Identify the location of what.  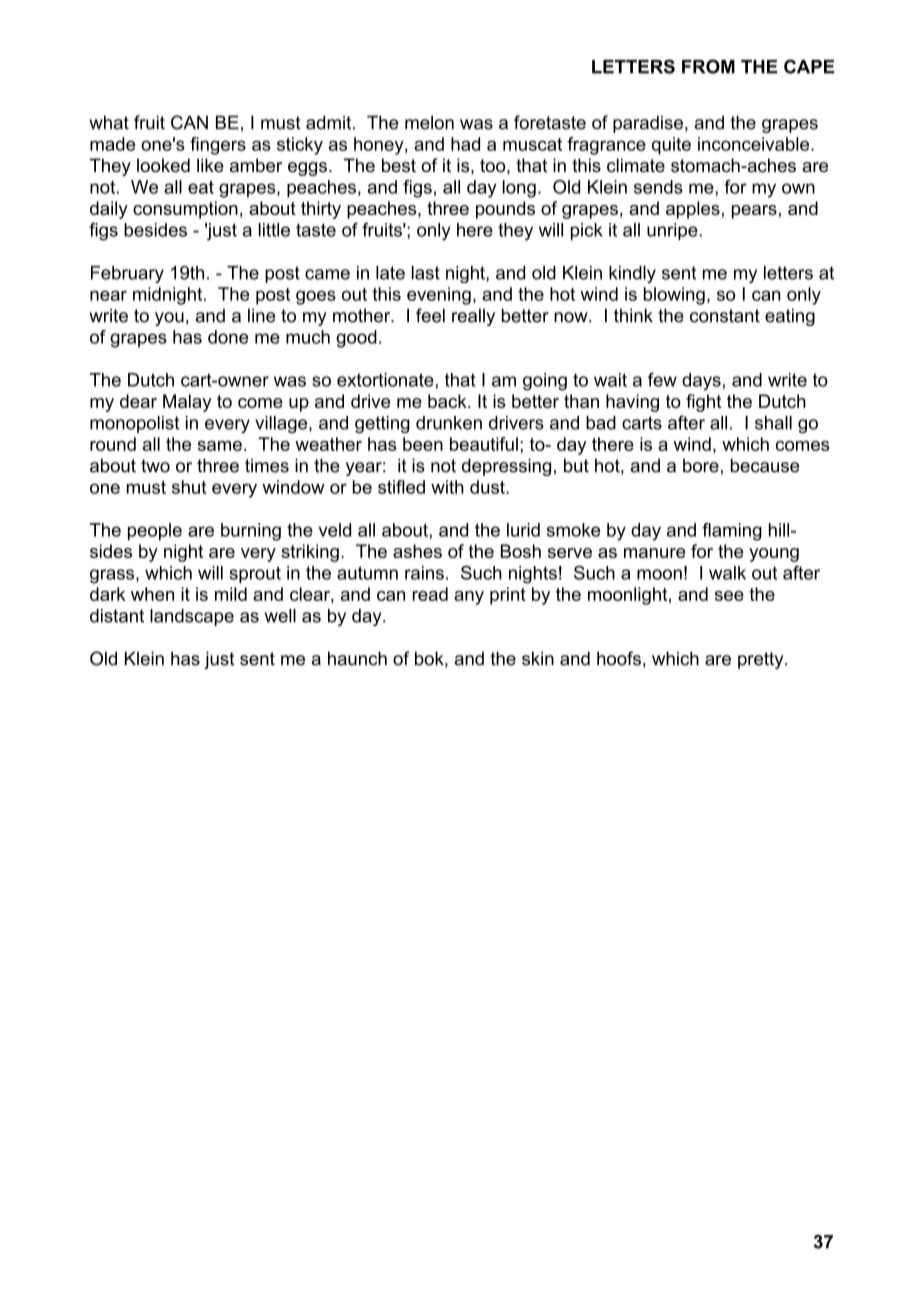
(109, 122).
